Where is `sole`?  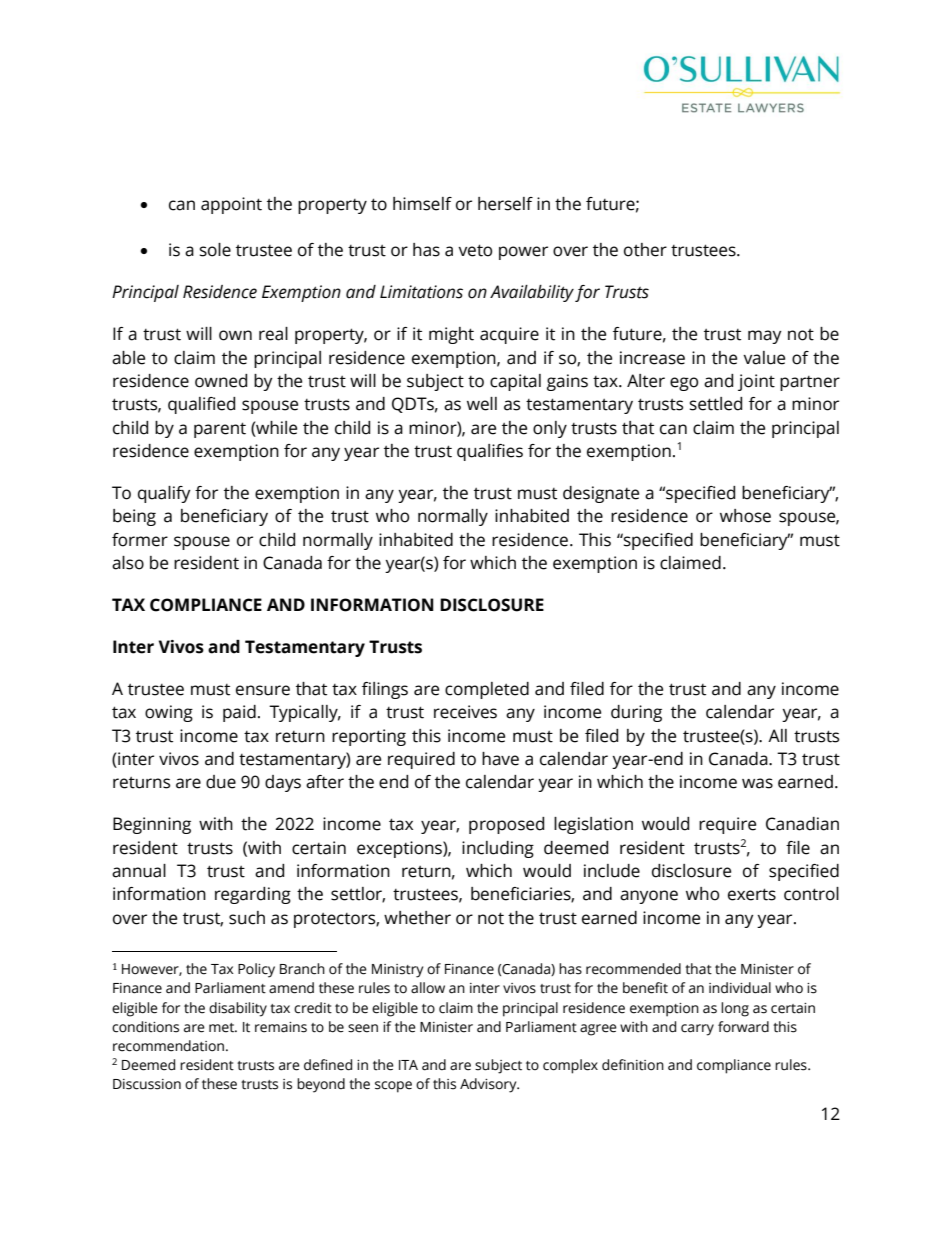 sole is located at coordinates (215, 250).
